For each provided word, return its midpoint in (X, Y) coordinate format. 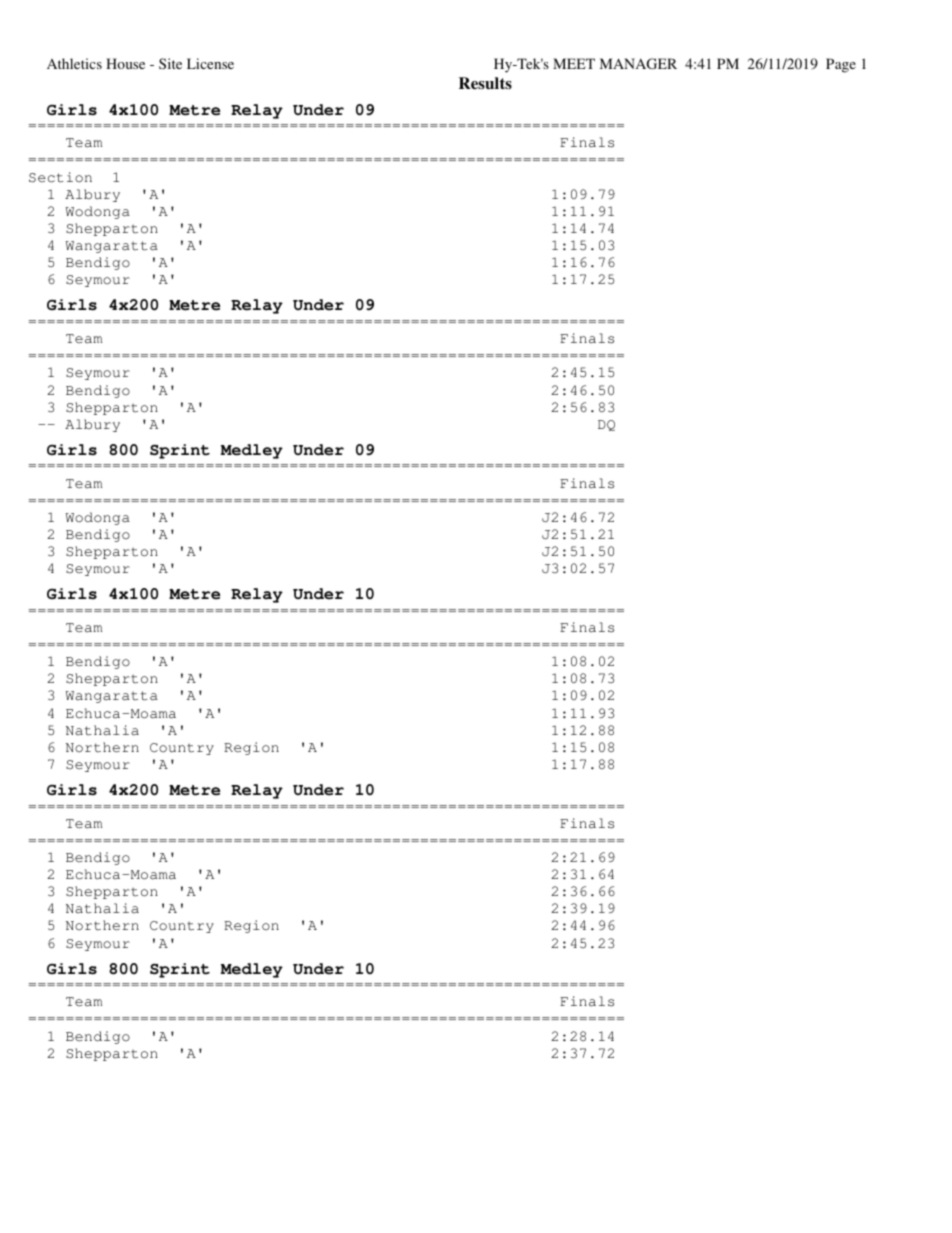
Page (841, 65)
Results (485, 83)
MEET (574, 63)
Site (170, 63)
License (210, 63)
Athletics (74, 63)
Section (60, 177)
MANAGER (638, 63)
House (125, 63)
